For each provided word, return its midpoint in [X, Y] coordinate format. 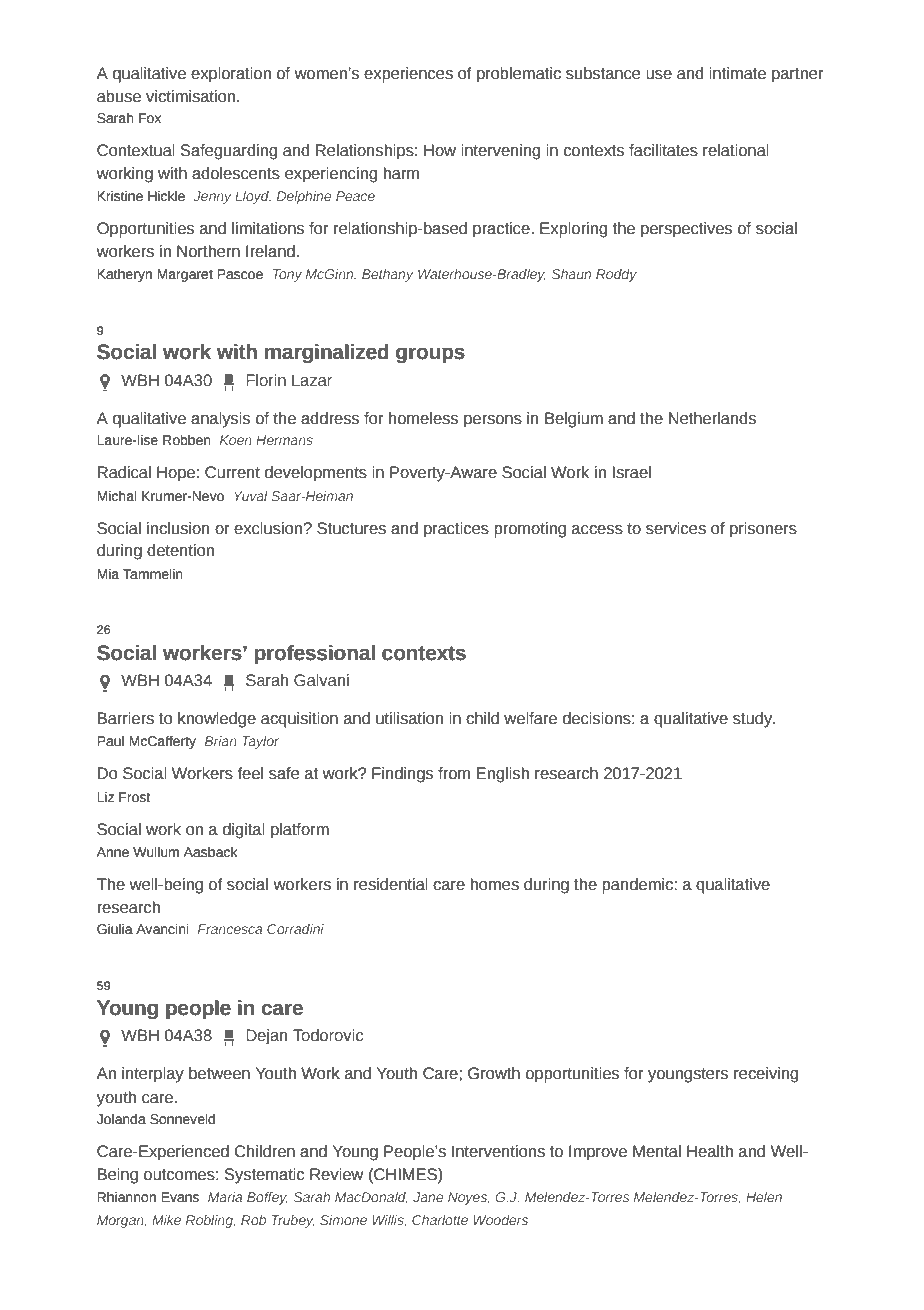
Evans [180, 1197]
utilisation [410, 718]
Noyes [469, 1198]
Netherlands [712, 418]
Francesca [230, 929]
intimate [737, 73]
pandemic [638, 886]
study [754, 720]
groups [430, 355]
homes [494, 884]
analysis [220, 420]
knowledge [217, 720]
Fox [150, 118]
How [440, 150]
